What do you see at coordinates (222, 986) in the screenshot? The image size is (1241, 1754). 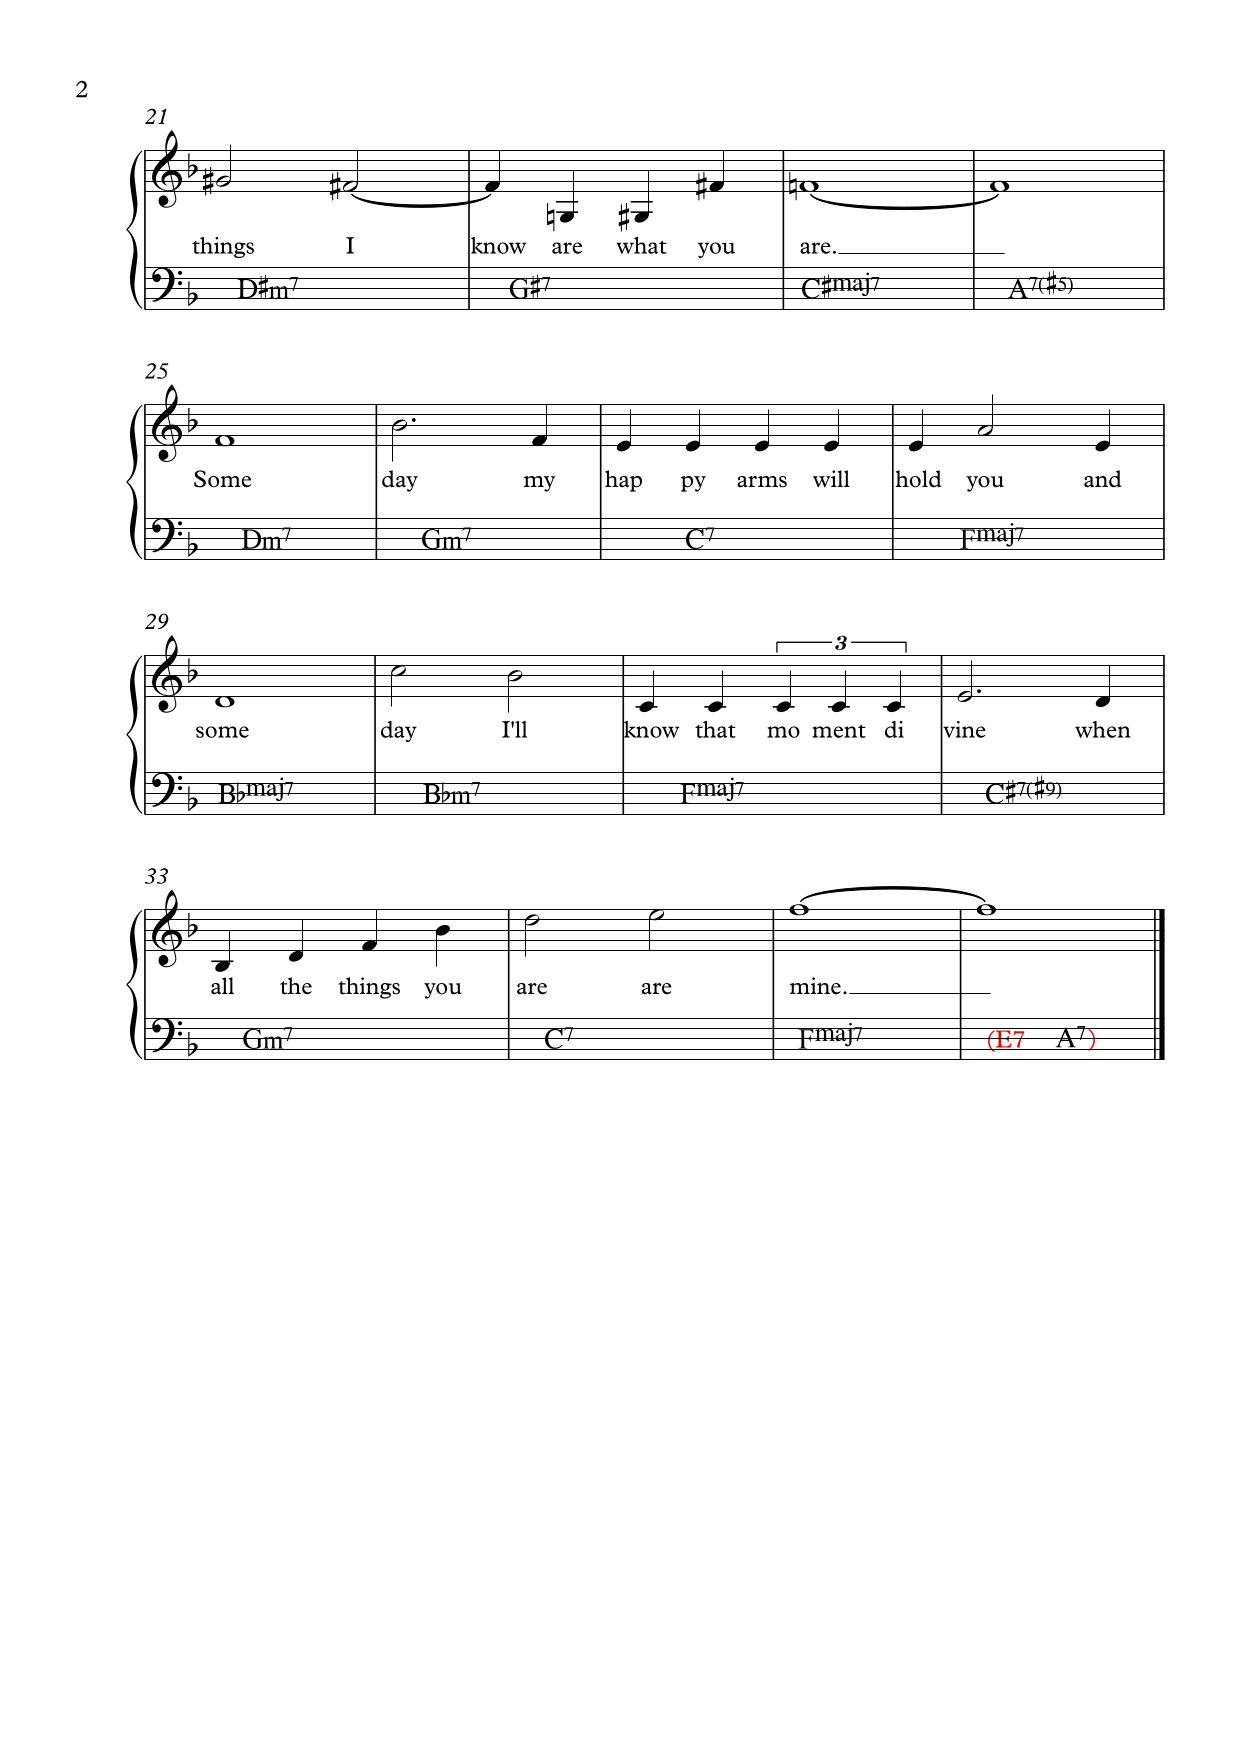 I see `all` at bounding box center [222, 986].
